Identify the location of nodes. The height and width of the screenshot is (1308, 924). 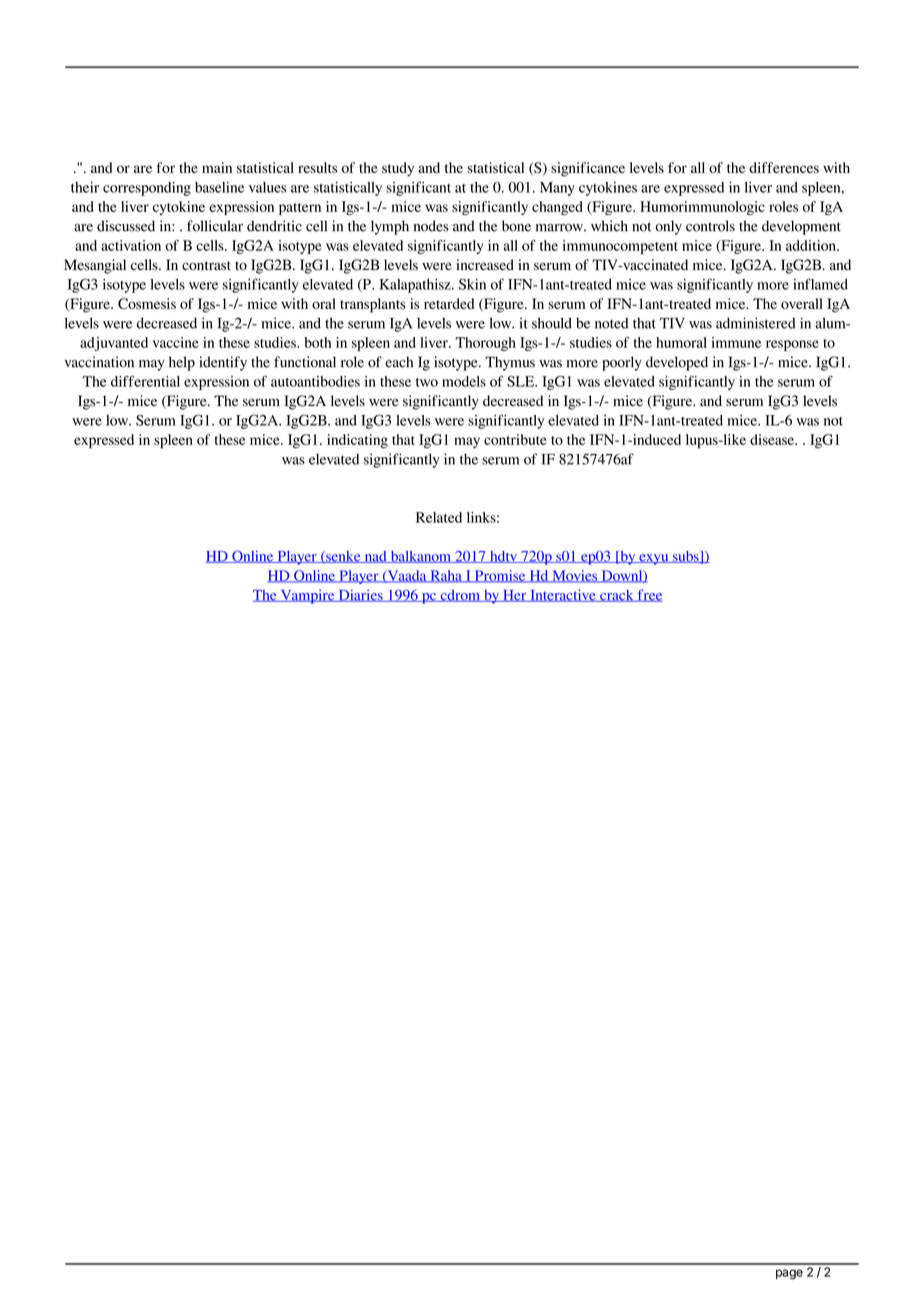
(431, 226).
